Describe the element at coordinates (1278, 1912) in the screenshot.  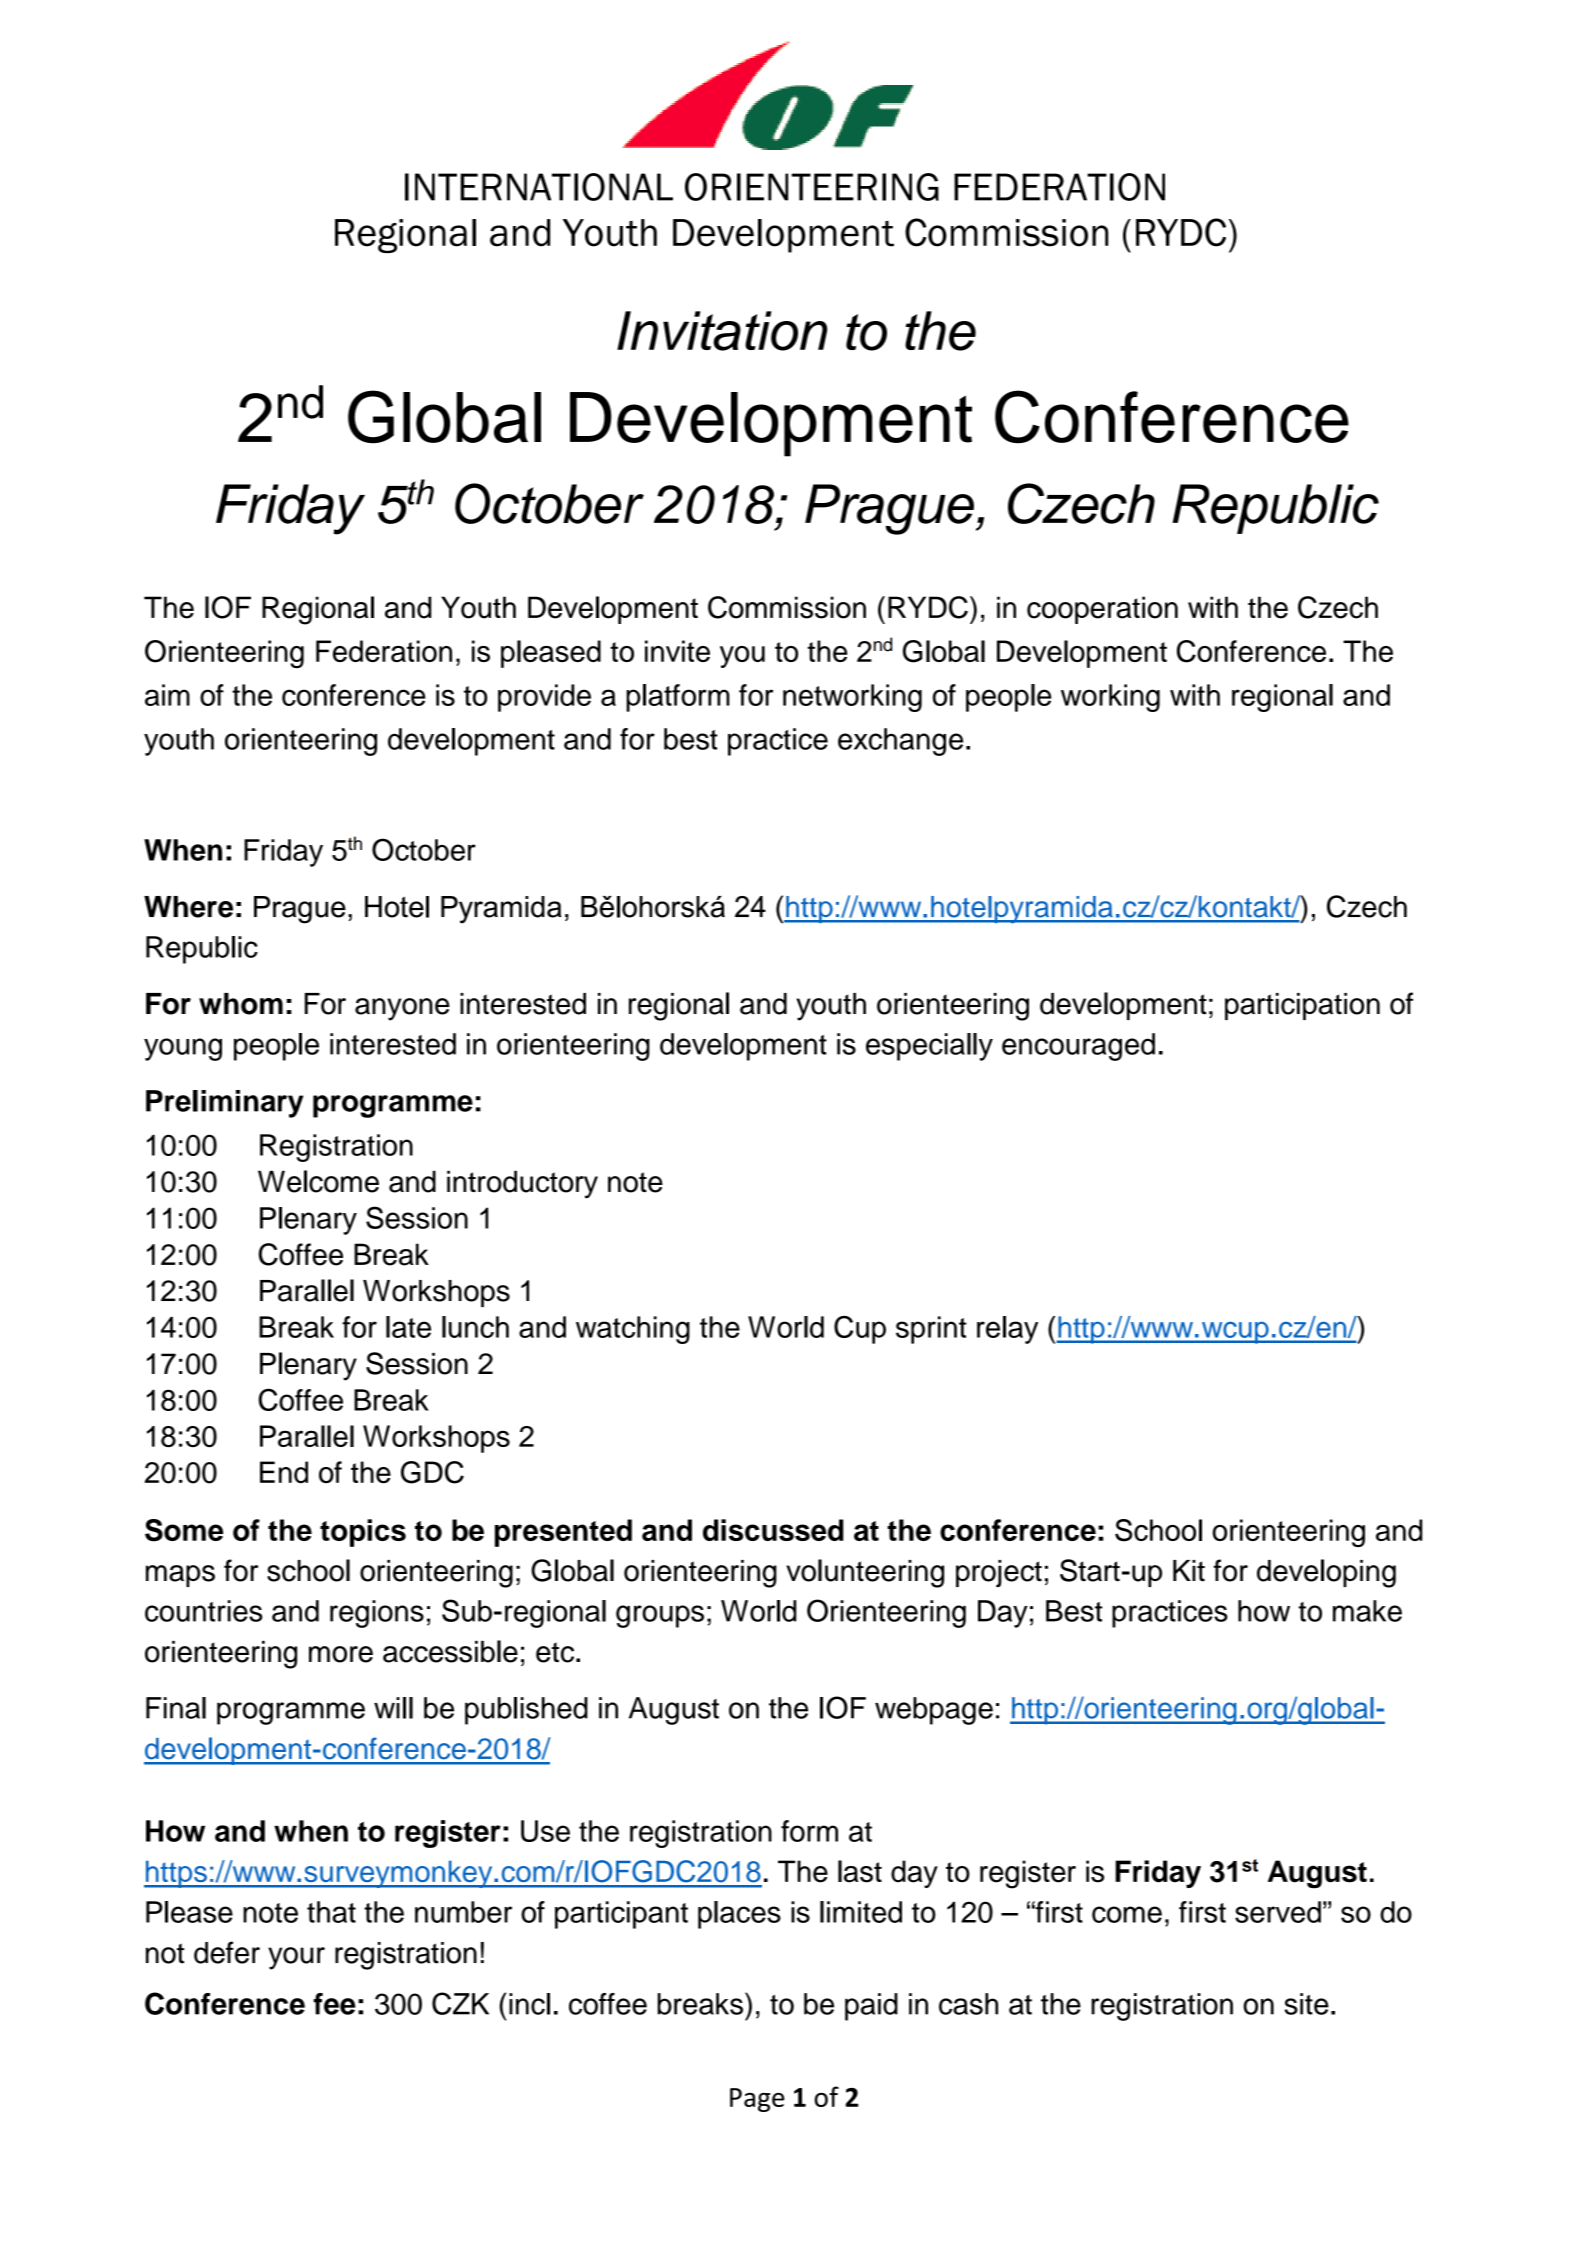
I see `served` at that location.
